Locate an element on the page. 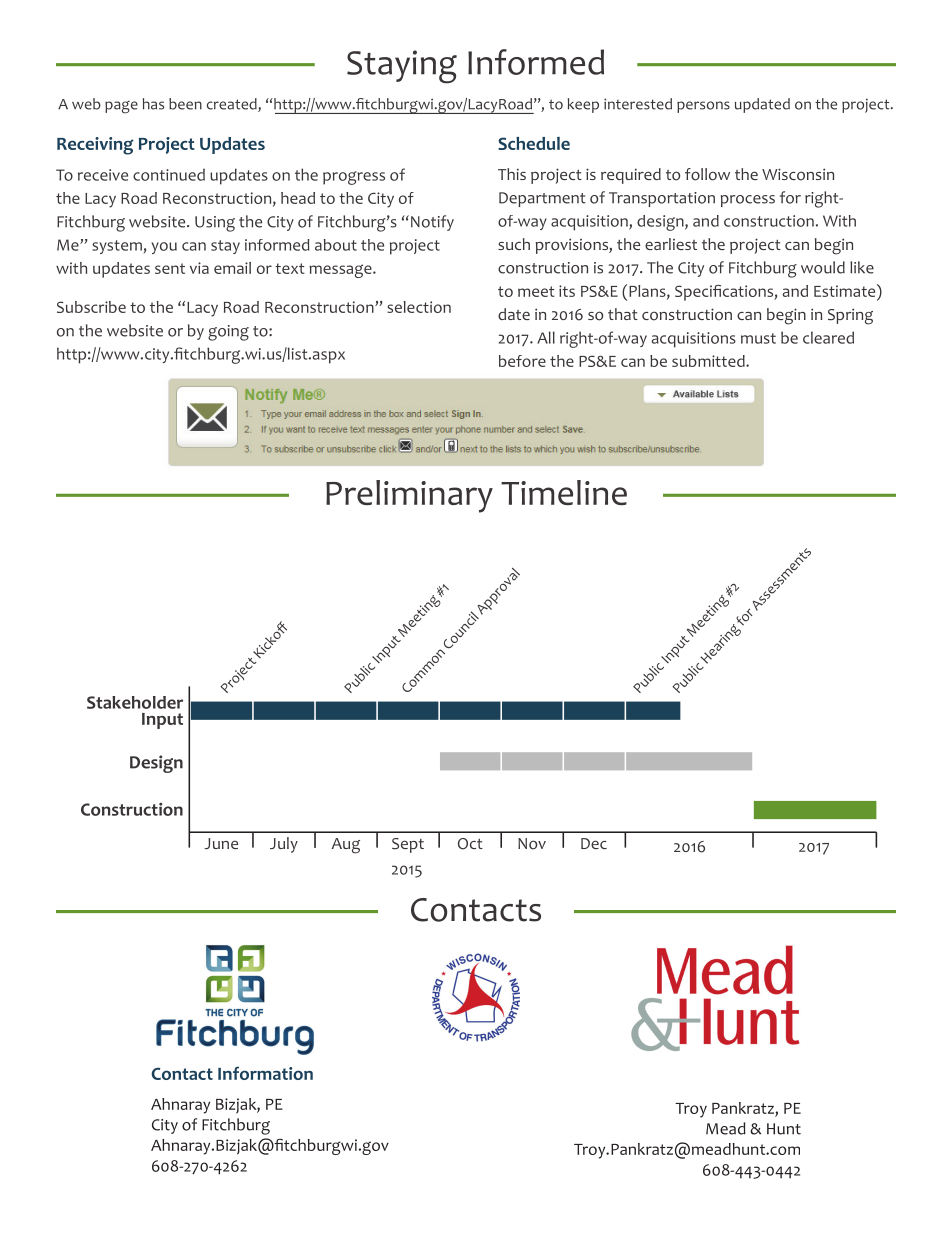 The image size is (952, 1233). Preliminary is located at coordinates (409, 496).
